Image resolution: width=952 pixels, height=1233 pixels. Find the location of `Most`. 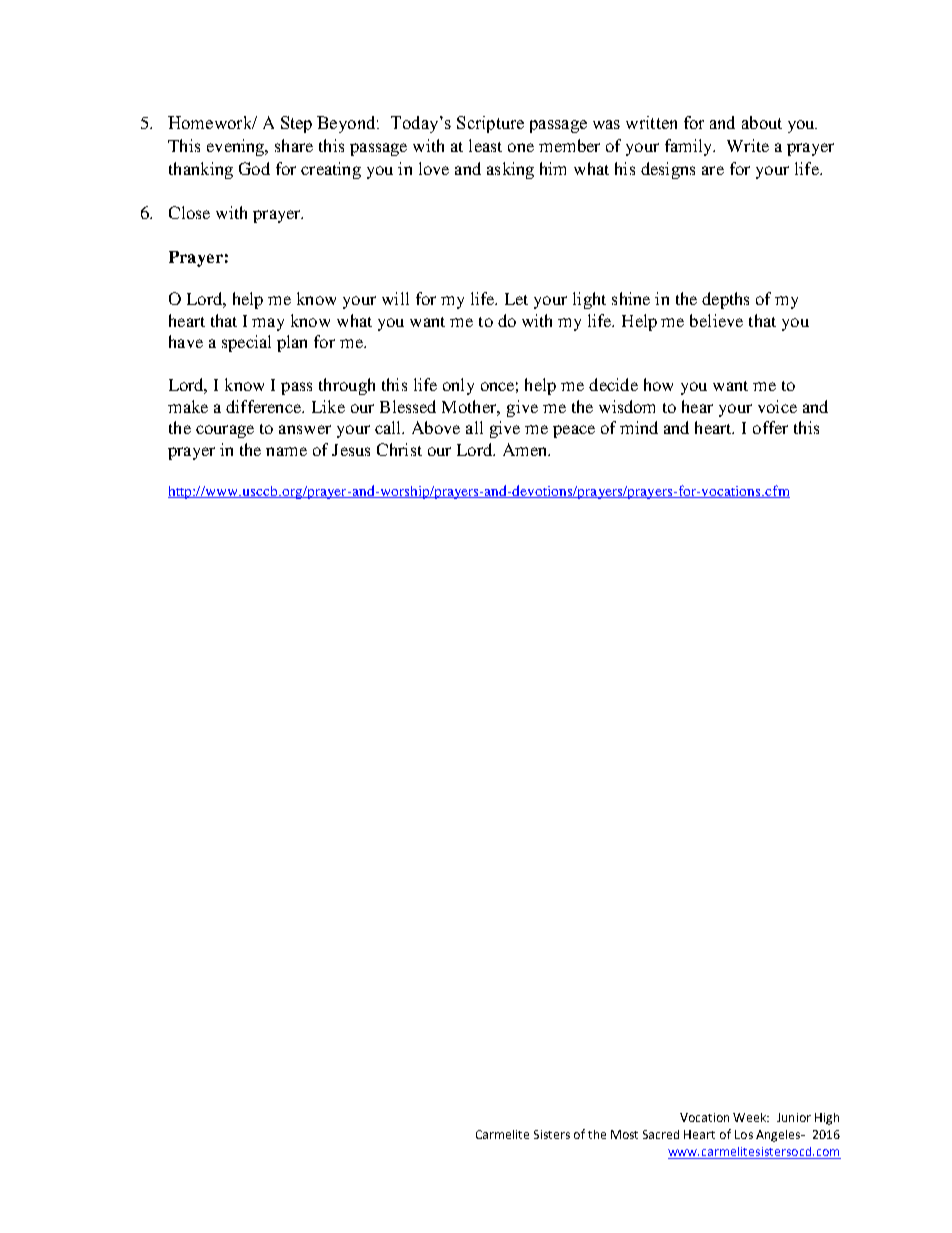

Most is located at coordinates (624, 1134).
